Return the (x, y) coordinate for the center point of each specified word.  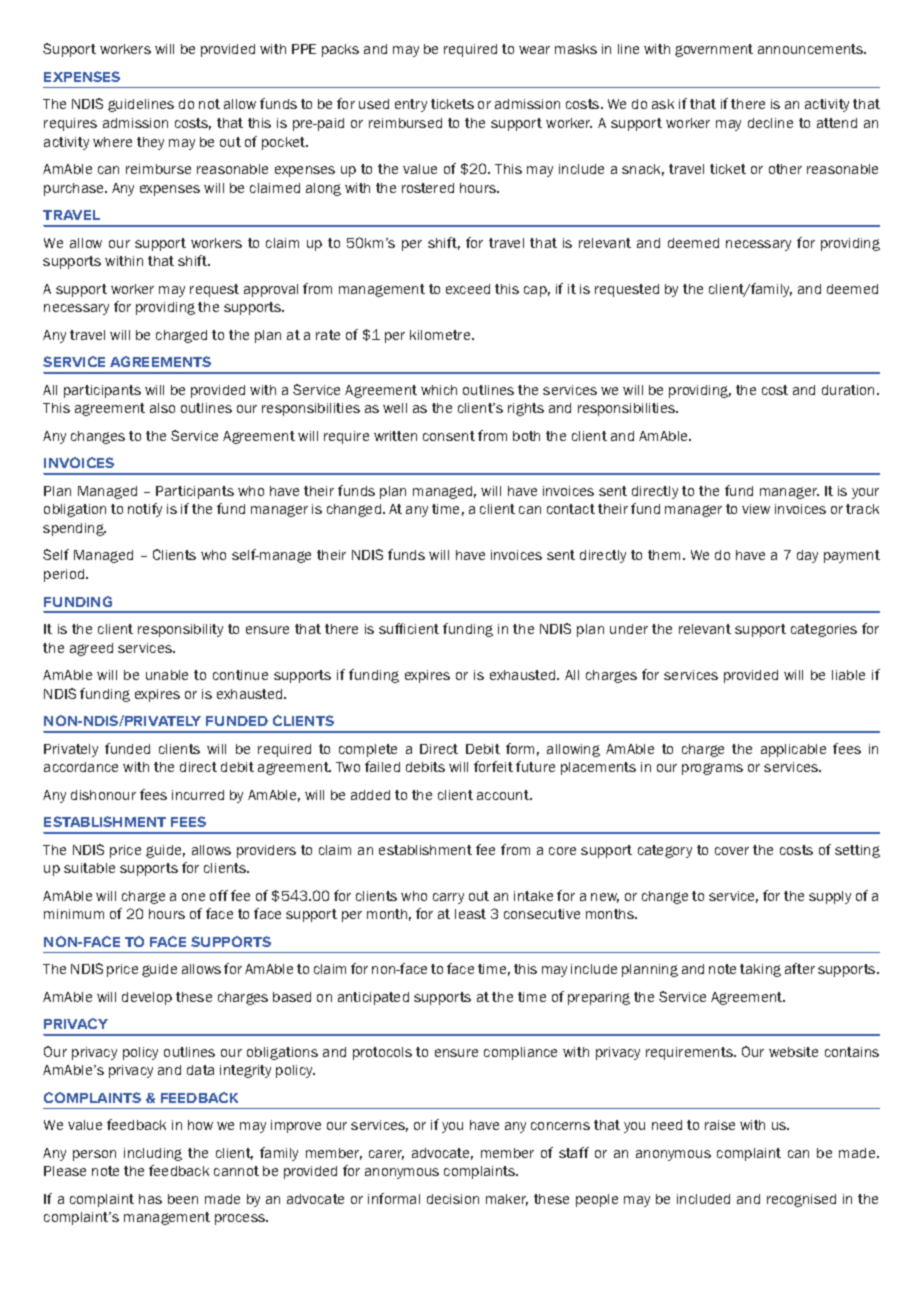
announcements (812, 49)
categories (824, 630)
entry (411, 105)
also (162, 408)
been (183, 1199)
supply (830, 897)
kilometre (441, 335)
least (470, 914)
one (193, 897)
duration (848, 390)
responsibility (180, 630)
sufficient (409, 628)
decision (453, 1199)
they (150, 143)
